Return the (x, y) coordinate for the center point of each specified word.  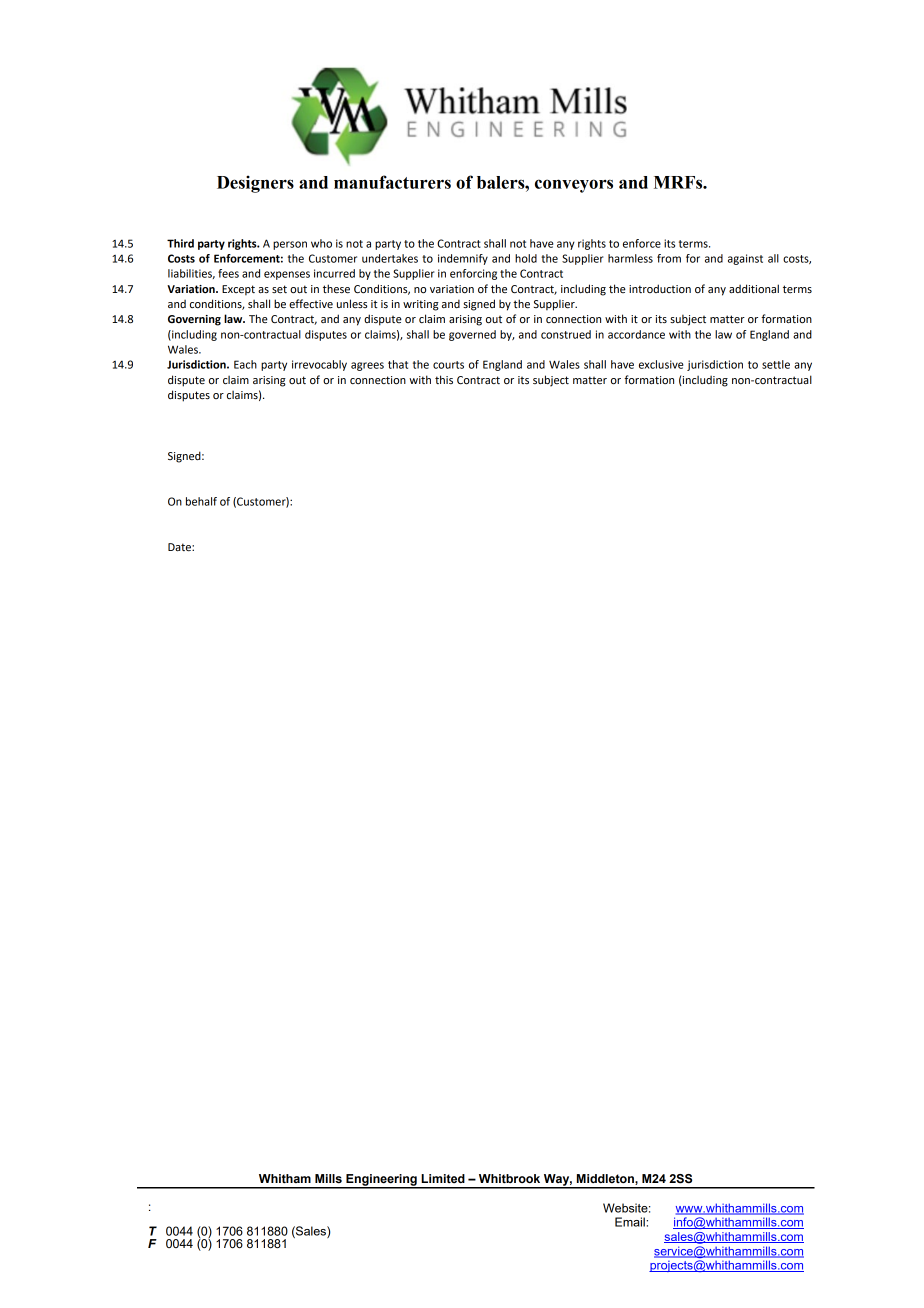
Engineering (381, 1181)
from (669, 258)
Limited (443, 1178)
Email (631, 1222)
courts (448, 365)
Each (245, 364)
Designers (255, 184)
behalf (201, 501)
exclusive (661, 364)
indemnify (463, 259)
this (444, 379)
